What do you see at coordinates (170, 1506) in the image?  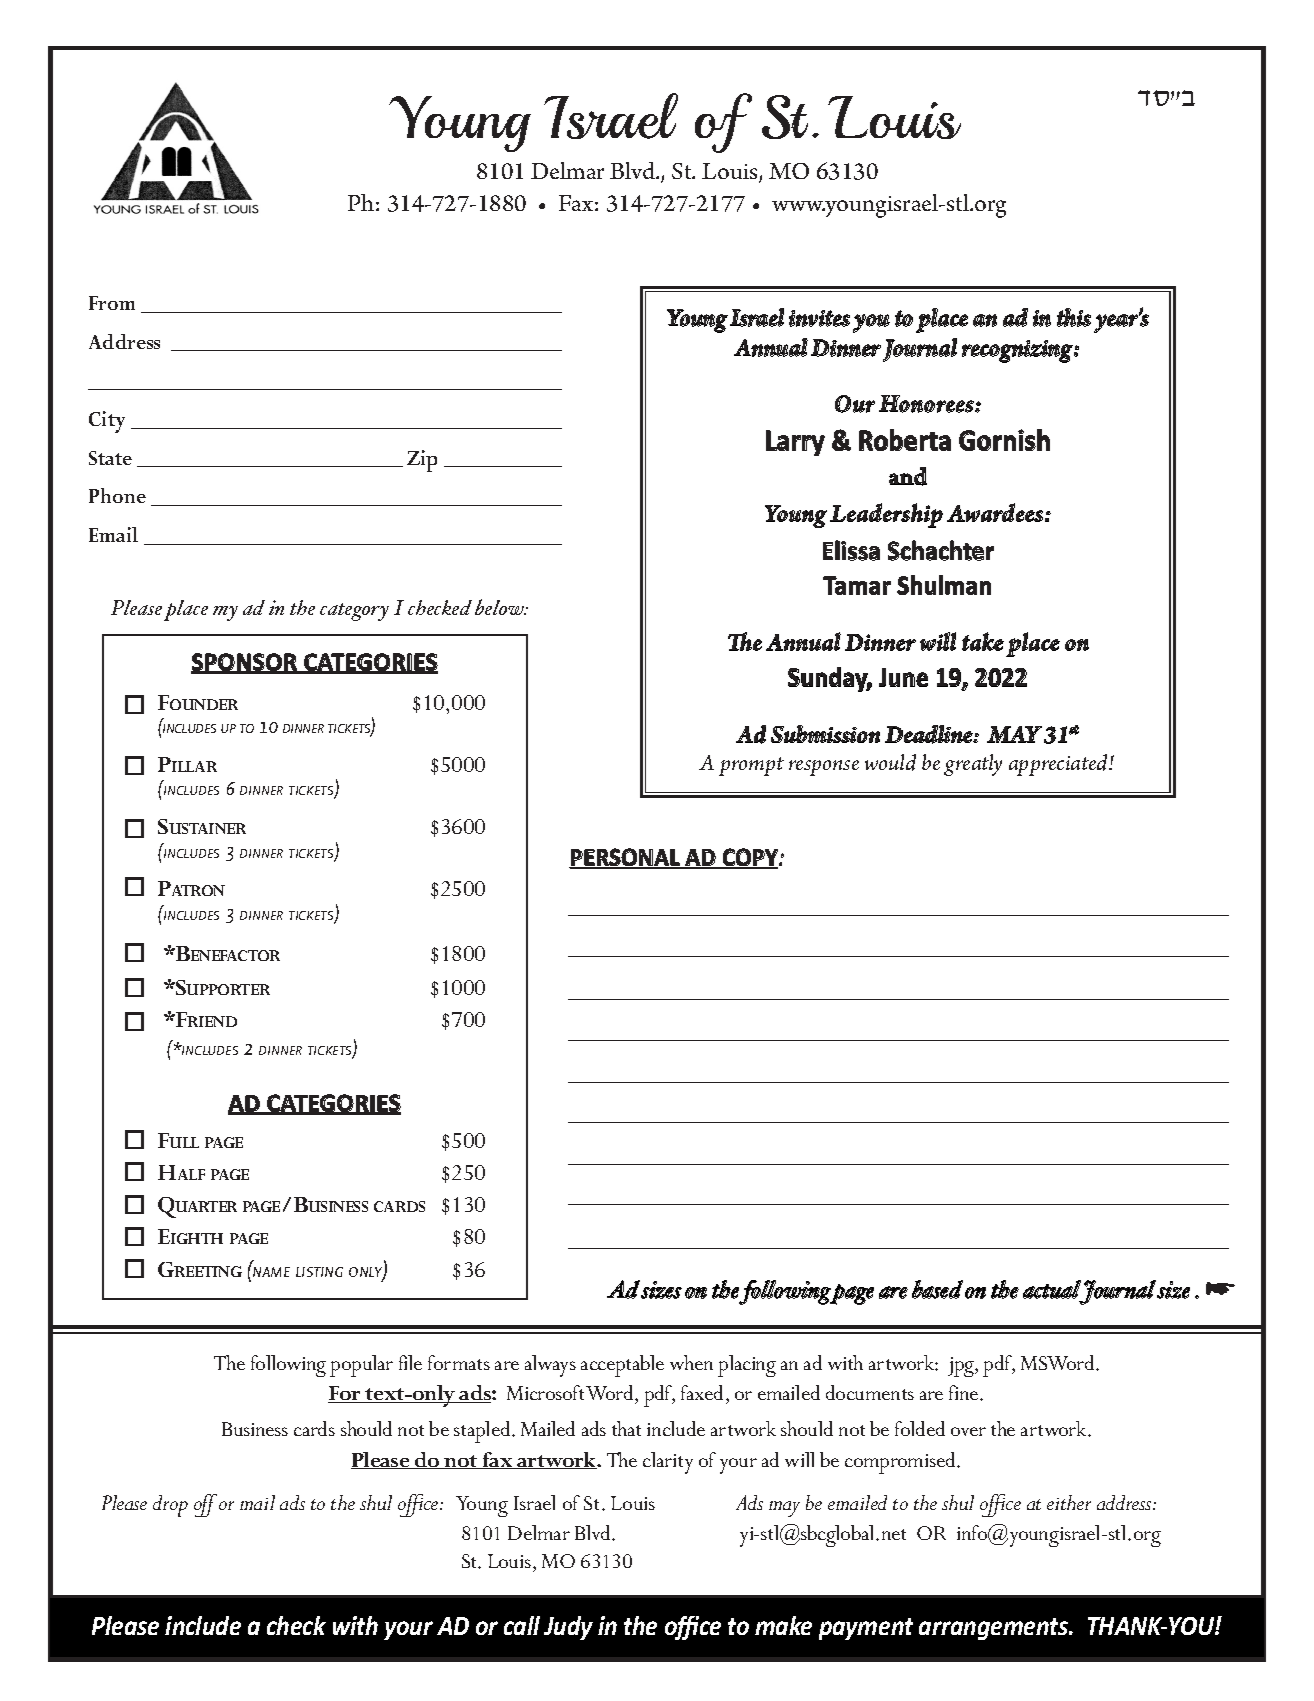 I see `drop` at bounding box center [170, 1506].
